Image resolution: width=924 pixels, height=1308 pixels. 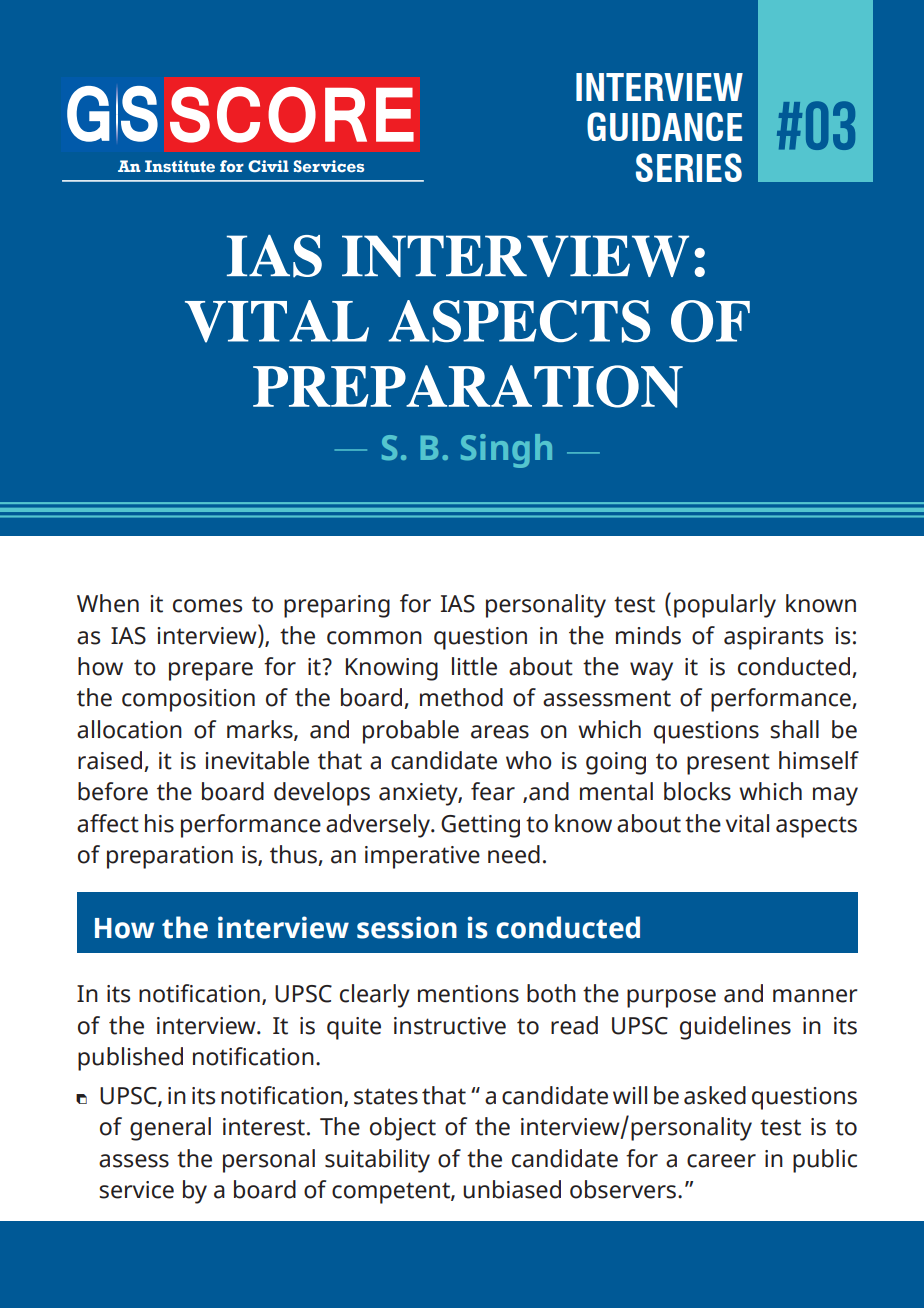 What do you see at coordinates (180, 166) in the screenshot?
I see `Institute` at bounding box center [180, 166].
